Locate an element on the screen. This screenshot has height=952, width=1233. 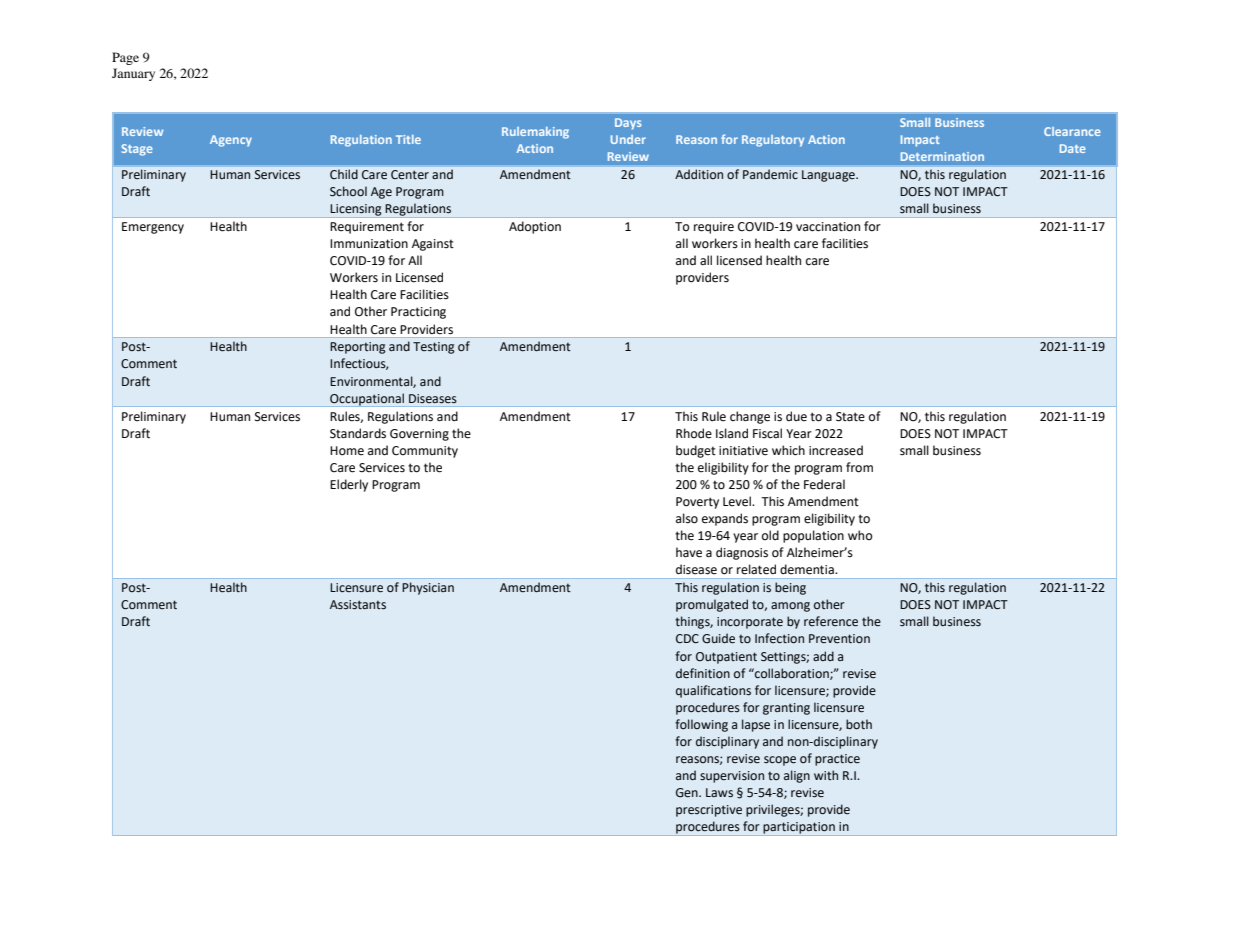
Reporting is located at coordinates (358, 348).
